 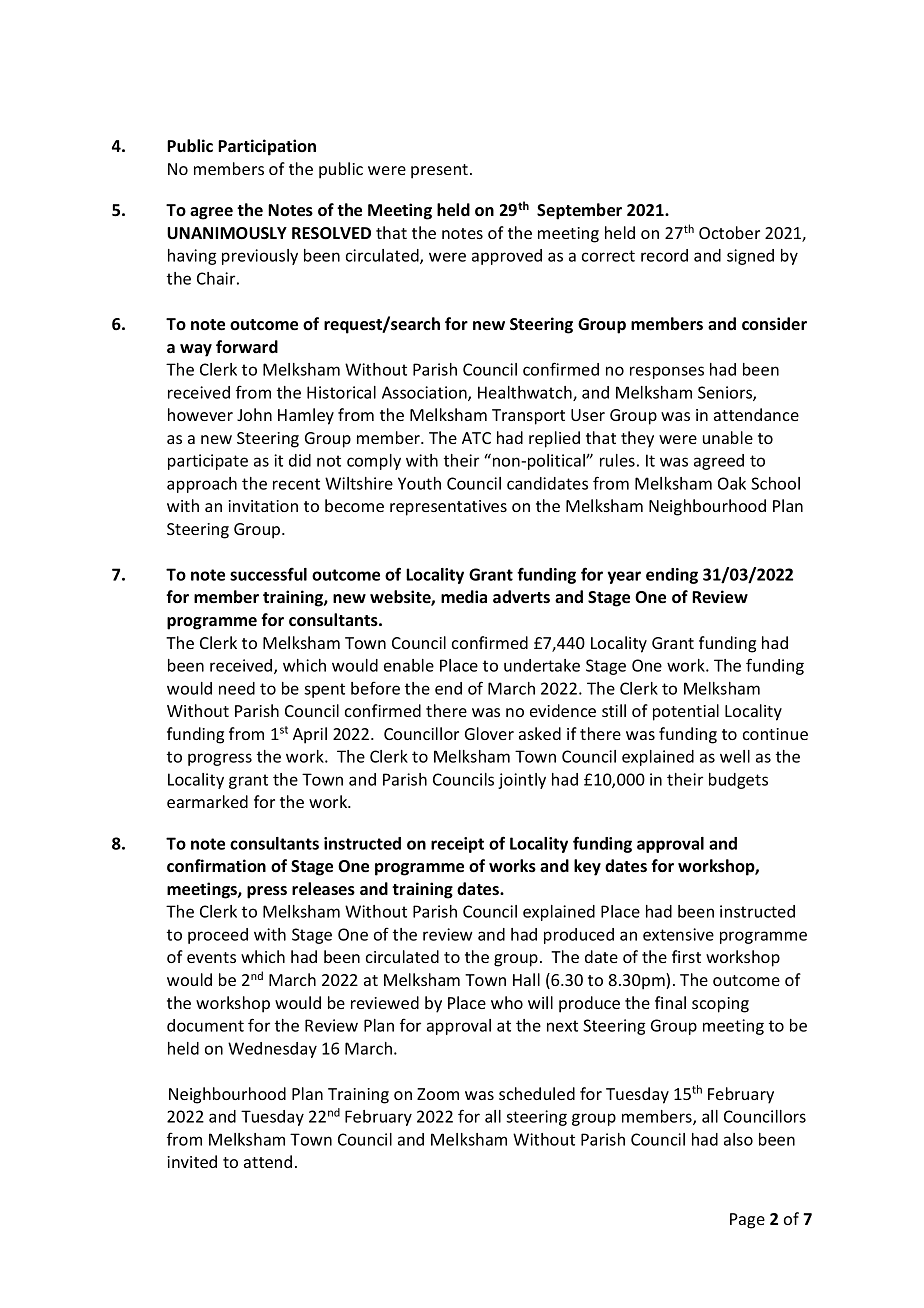 I want to click on invitation, so click(x=263, y=506).
